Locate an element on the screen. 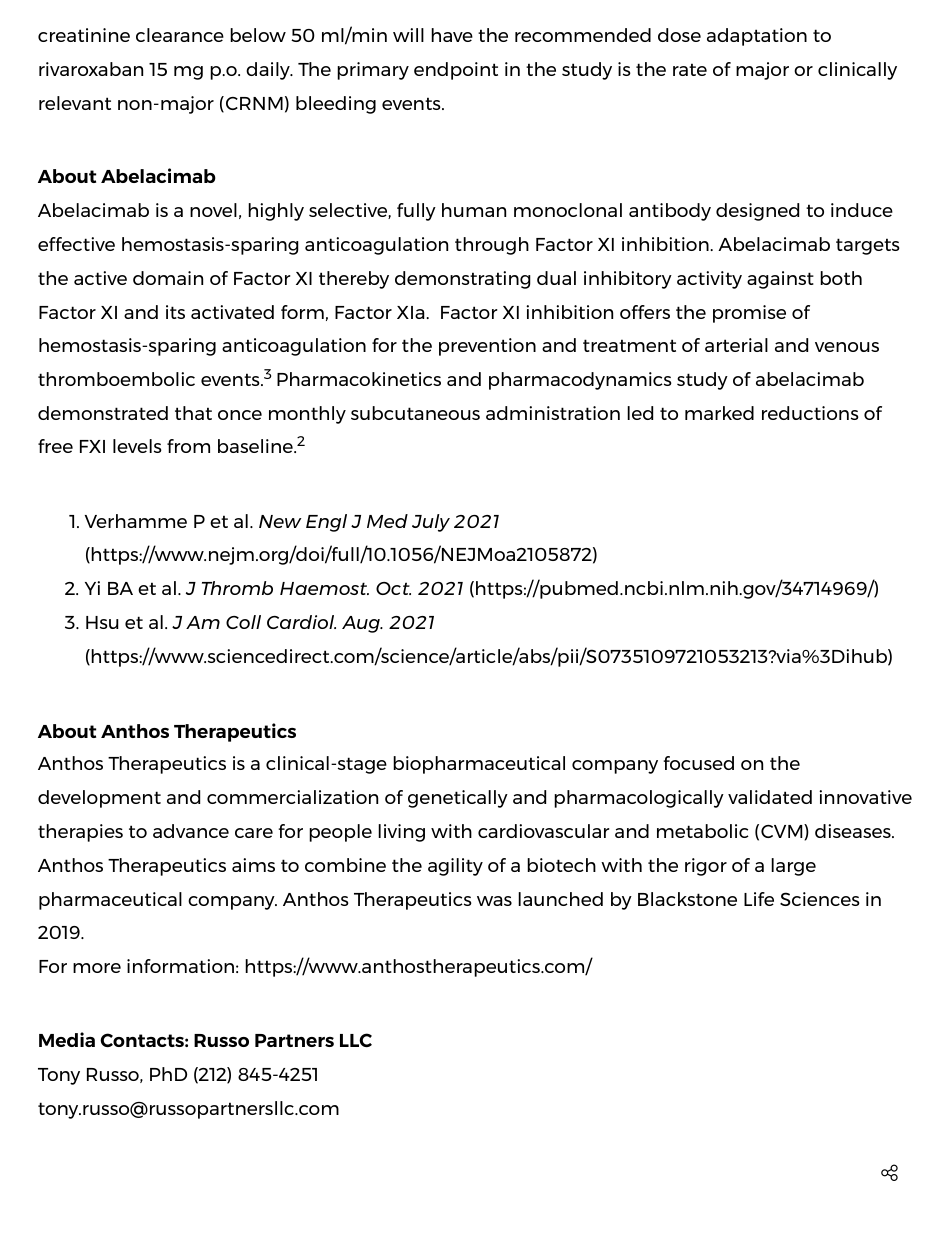  more is located at coordinates (97, 968).
